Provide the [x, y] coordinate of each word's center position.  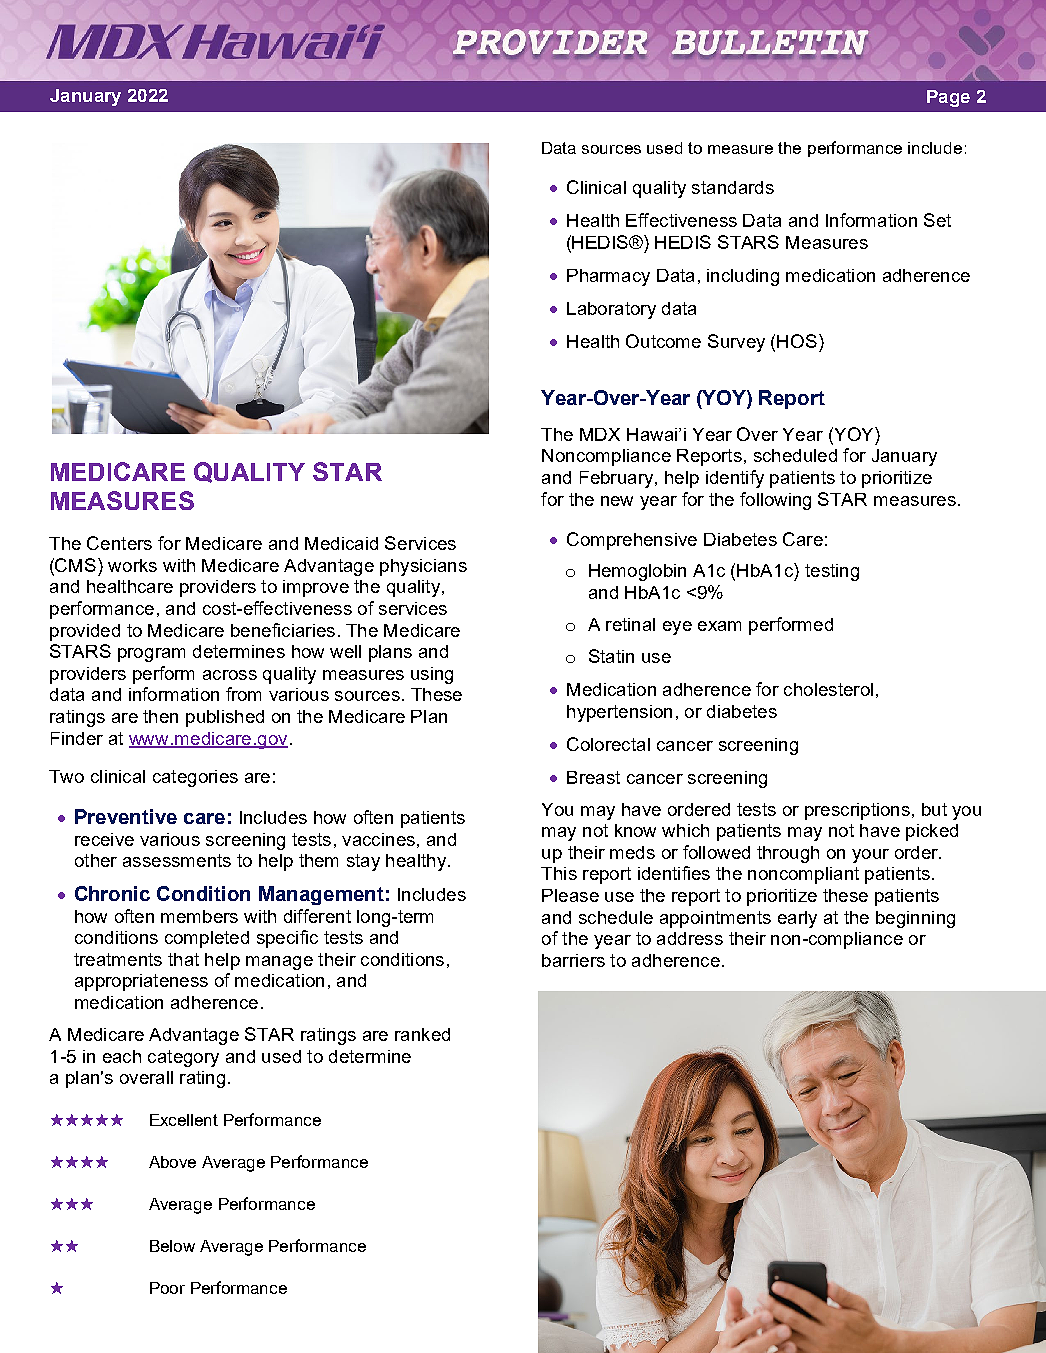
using [432, 675]
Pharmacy [608, 277]
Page [948, 98]
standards [733, 187]
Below [172, 1246]
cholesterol [828, 689]
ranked [422, 1034]
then [160, 716]
